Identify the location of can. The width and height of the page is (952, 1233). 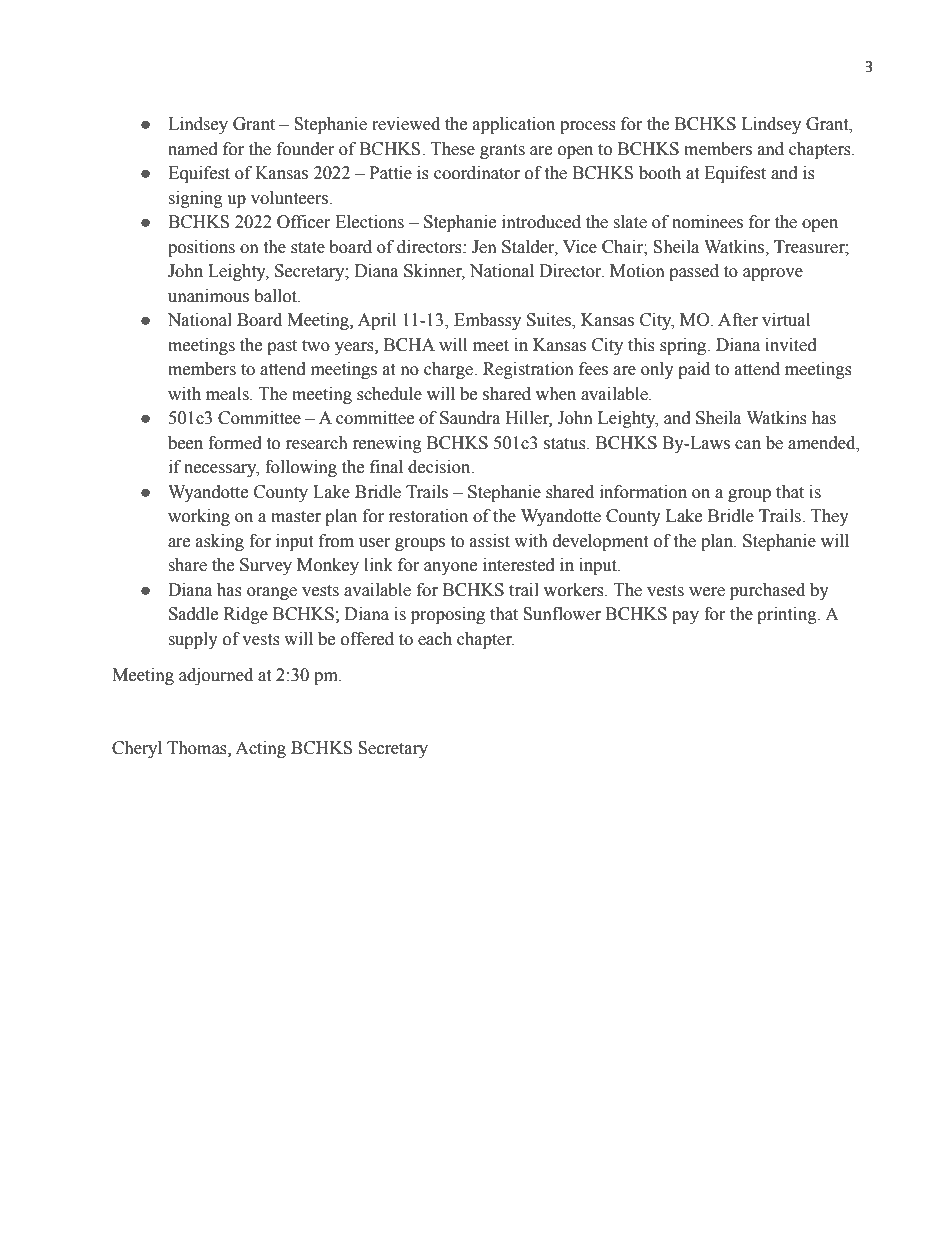
(748, 445).
